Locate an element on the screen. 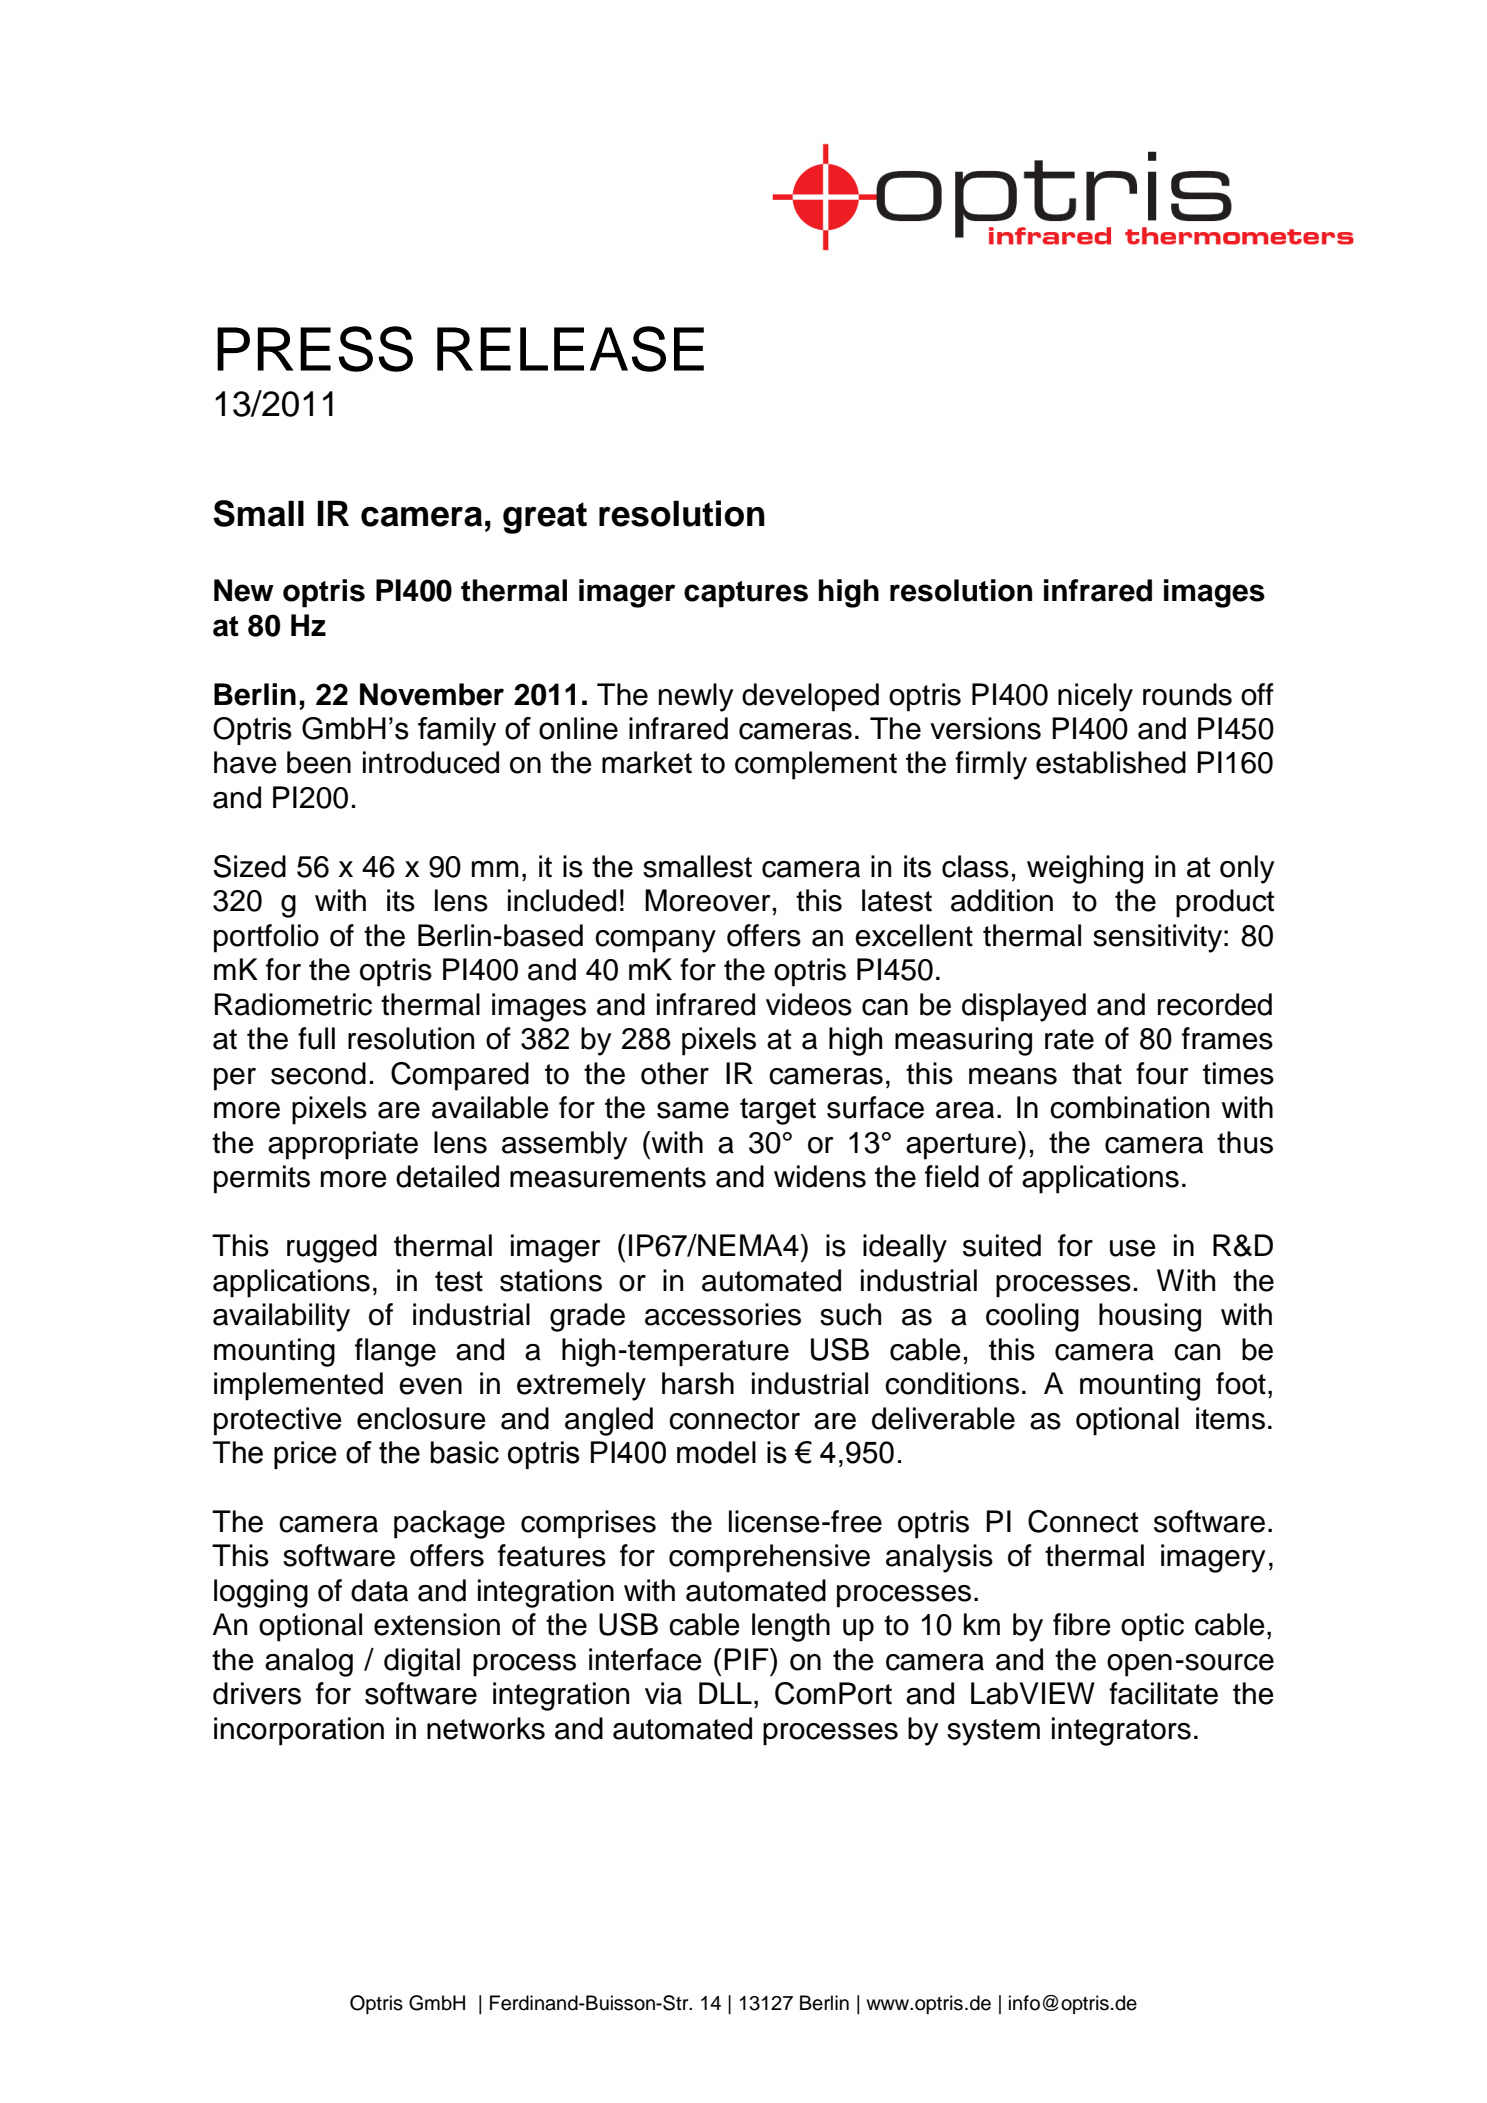 This screenshot has height=2103, width=1487. RELEASE is located at coordinates (570, 349).
